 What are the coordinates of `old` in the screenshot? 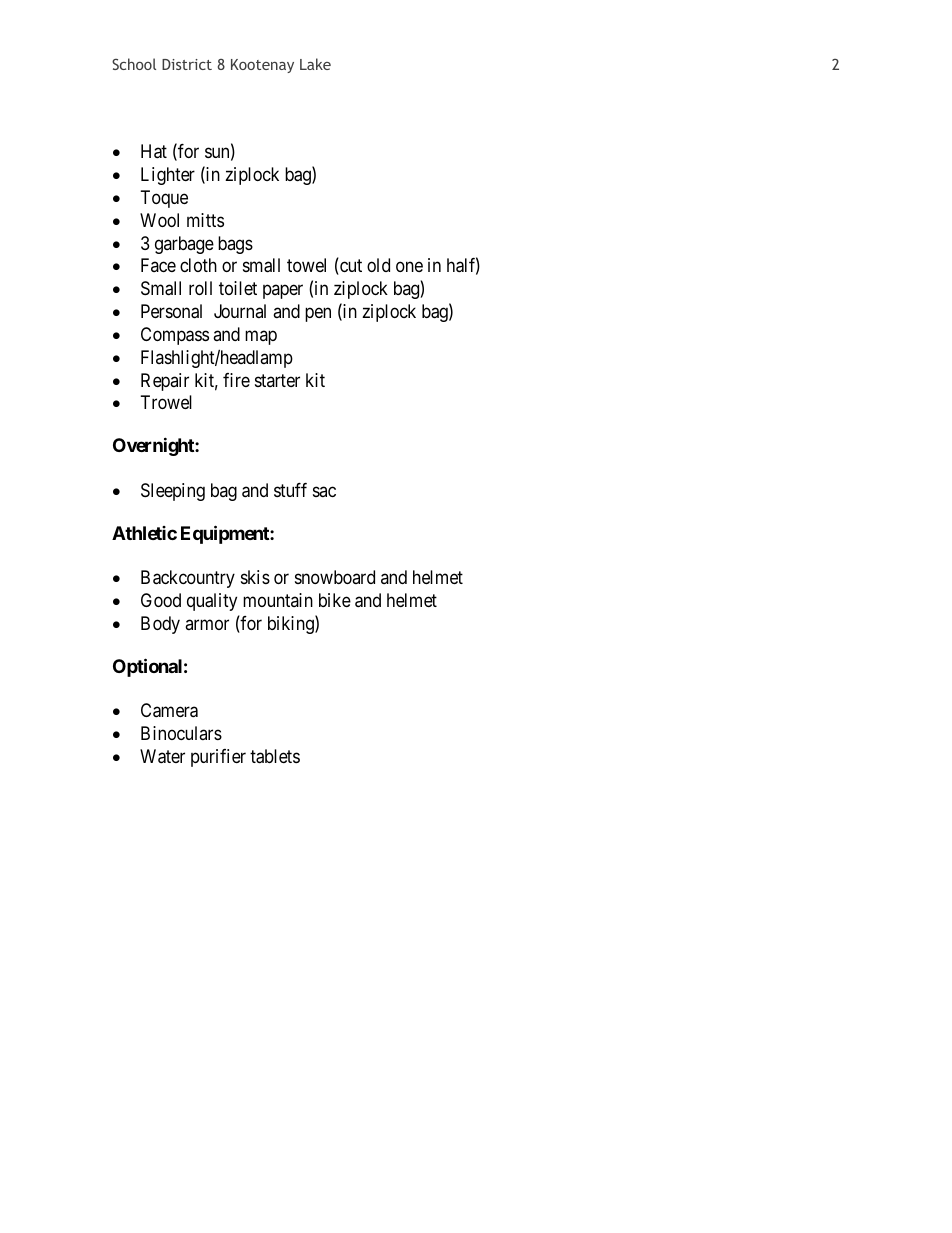 It's located at (378, 265).
